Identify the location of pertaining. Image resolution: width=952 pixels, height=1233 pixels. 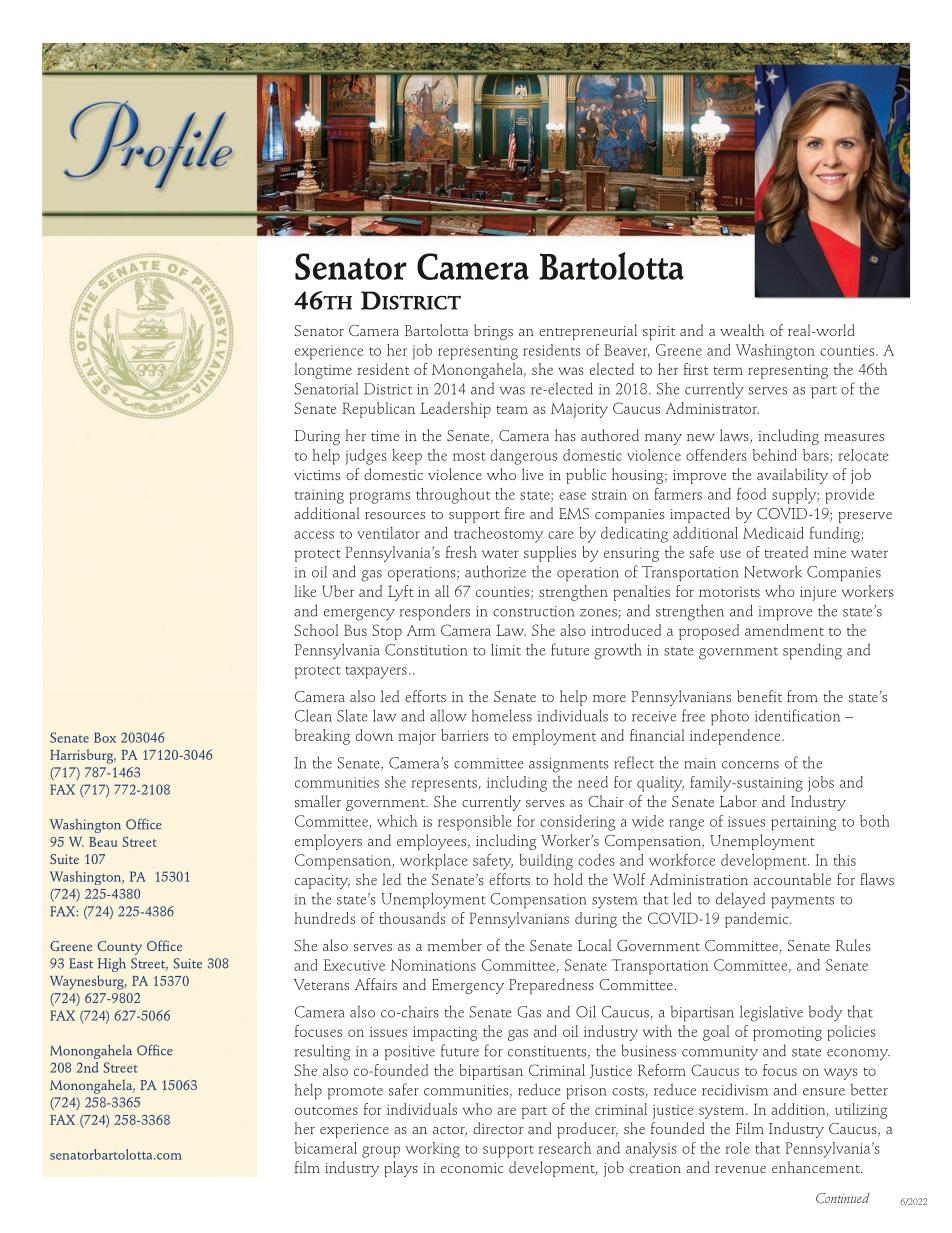
(803, 823).
